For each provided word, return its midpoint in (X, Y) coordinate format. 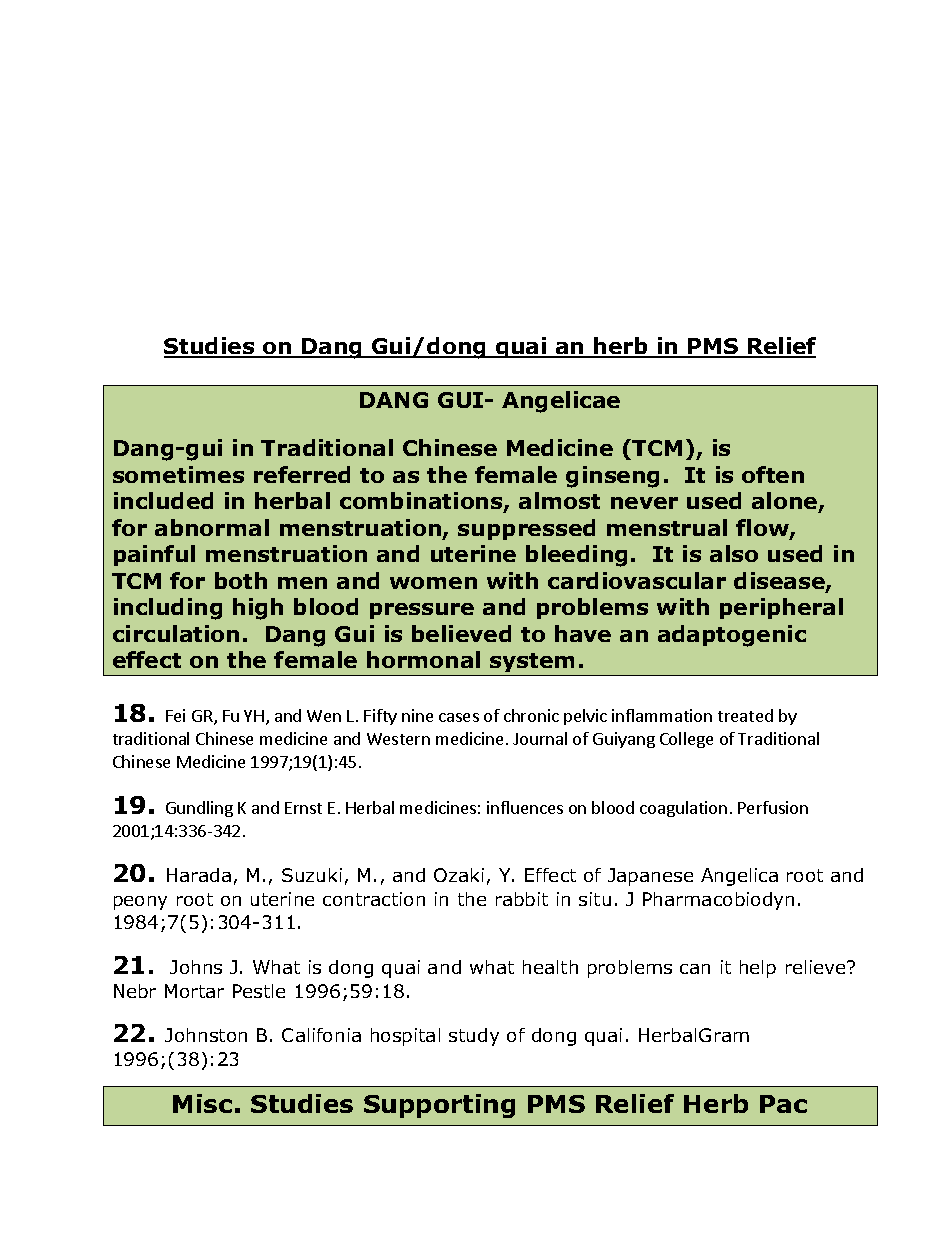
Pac (783, 1104)
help (758, 969)
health (550, 967)
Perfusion (773, 807)
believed (461, 633)
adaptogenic (732, 636)
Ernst (303, 808)
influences (525, 807)
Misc (202, 1103)
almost (559, 500)
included (163, 500)
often (773, 474)
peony (140, 903)
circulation (176, 633)
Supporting (439, 1106)
